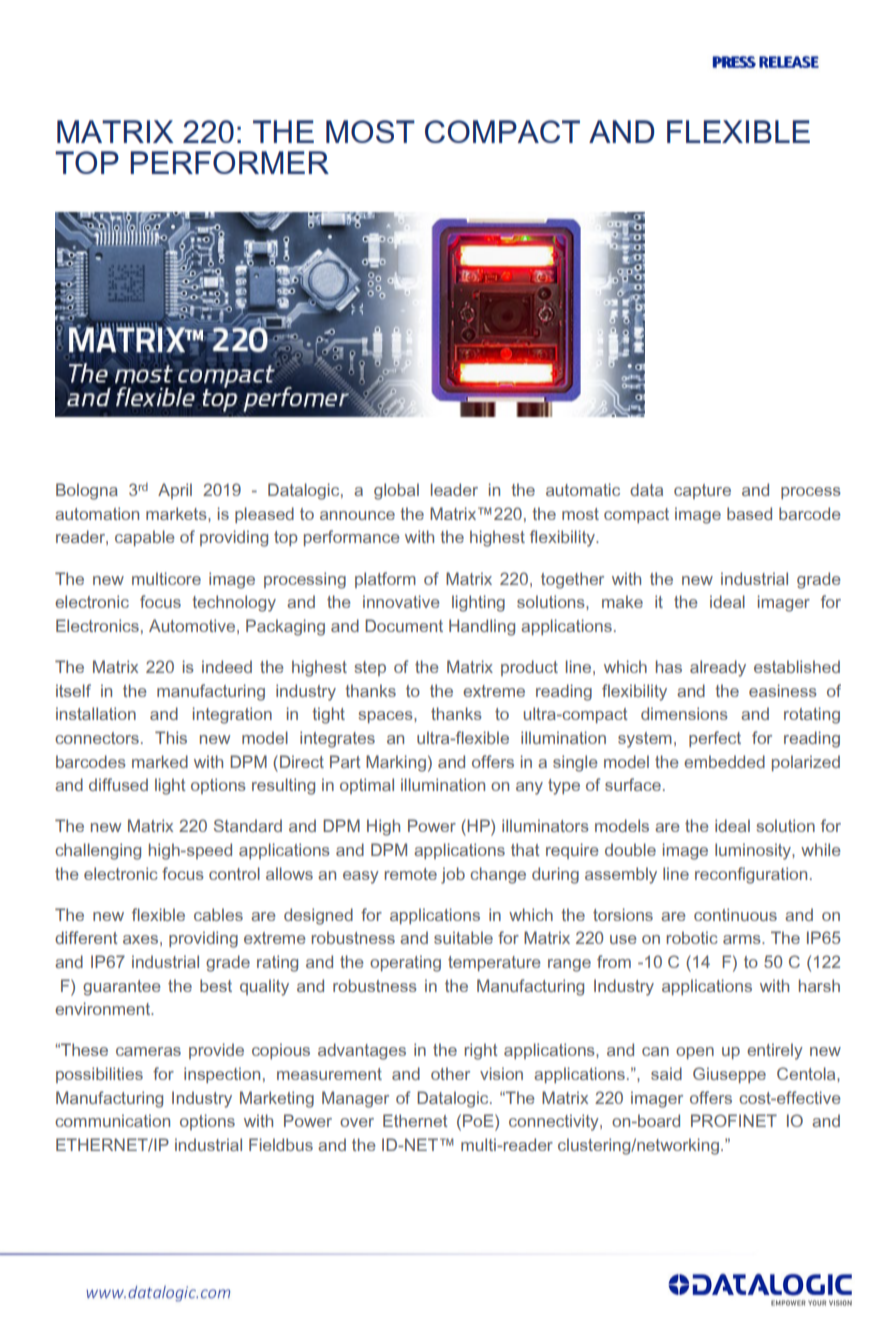 The height and width of the screenshot is (1324, 896). I want to click on leader, so click(454, 489).
